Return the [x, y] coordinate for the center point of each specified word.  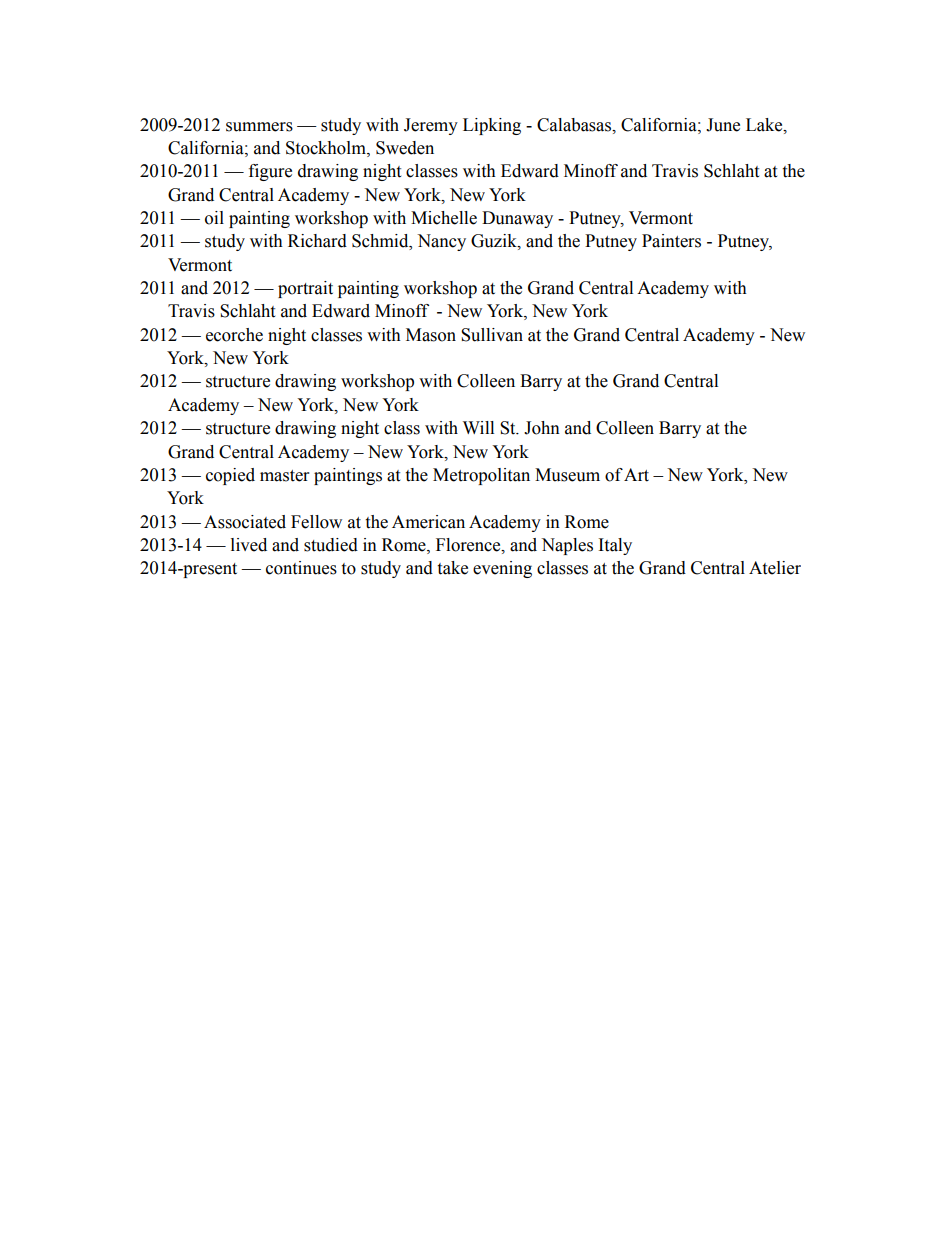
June [723, 125]
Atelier [775, 568]
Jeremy [431, 126]
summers [259, 127]
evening [502, 569]
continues [301, 568]
